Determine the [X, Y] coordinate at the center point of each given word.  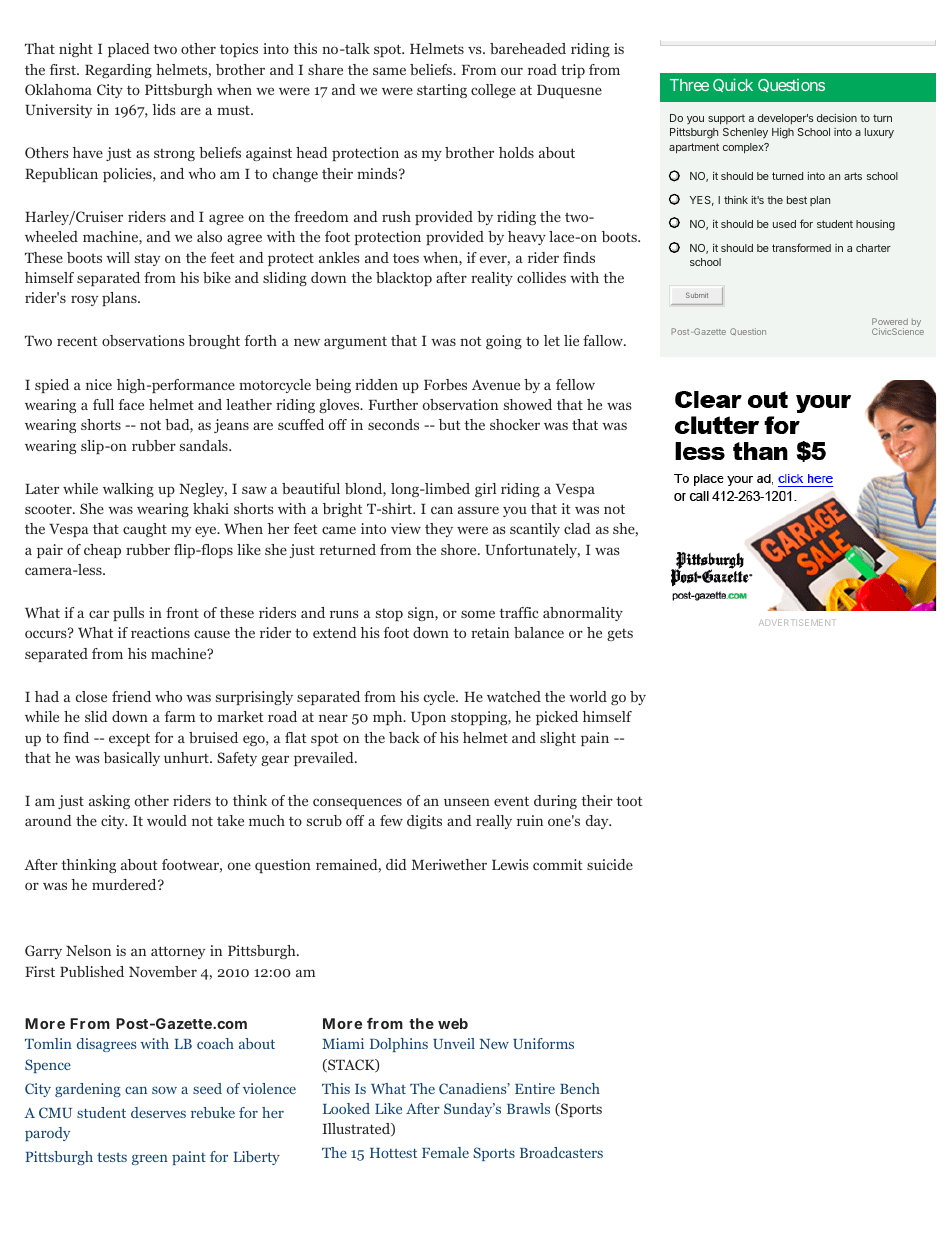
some [478, 614]
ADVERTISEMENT [797, 622]
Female [445, 1152]
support [726, 119]
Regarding [118, 71]
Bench [580, 1088]
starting [442, 91]
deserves [158, 1112]
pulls [128, 614]
